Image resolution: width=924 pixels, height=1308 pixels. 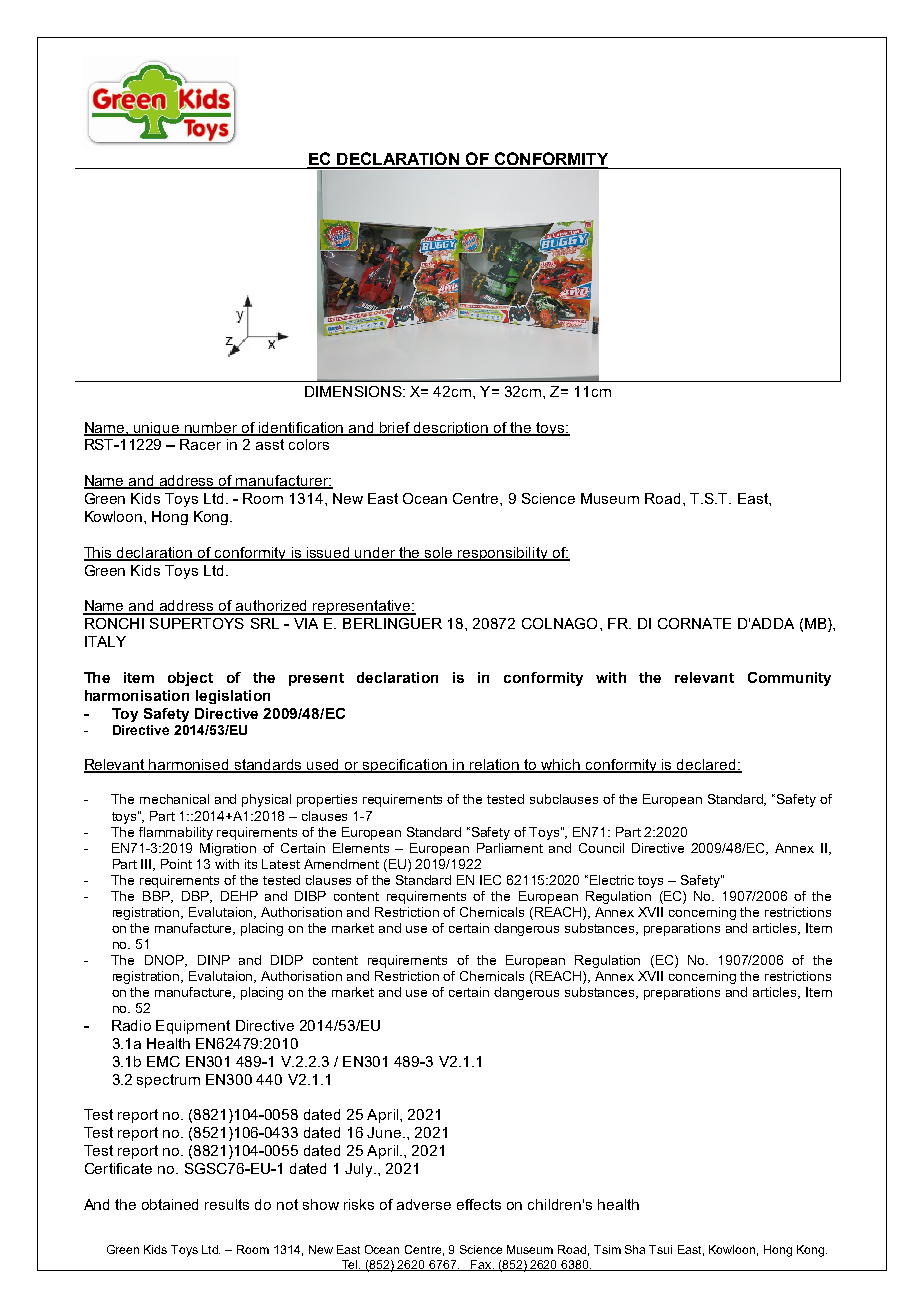 What do you see at coordinates (510, 848) in the screenshot?
I see `Parliament` at bounding box center [510, 848].
